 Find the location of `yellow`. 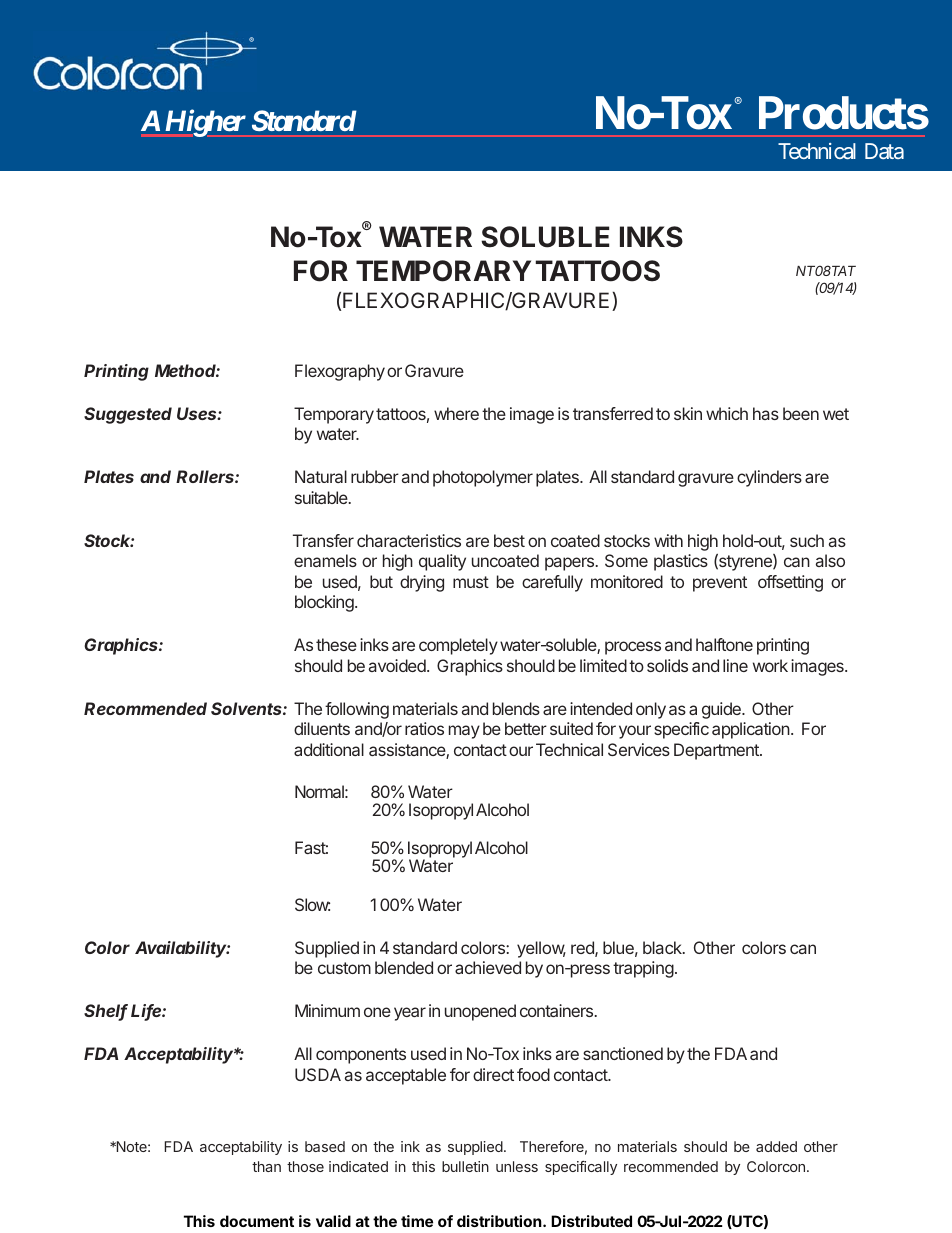

yellow is located at coordinates (541, 949).
